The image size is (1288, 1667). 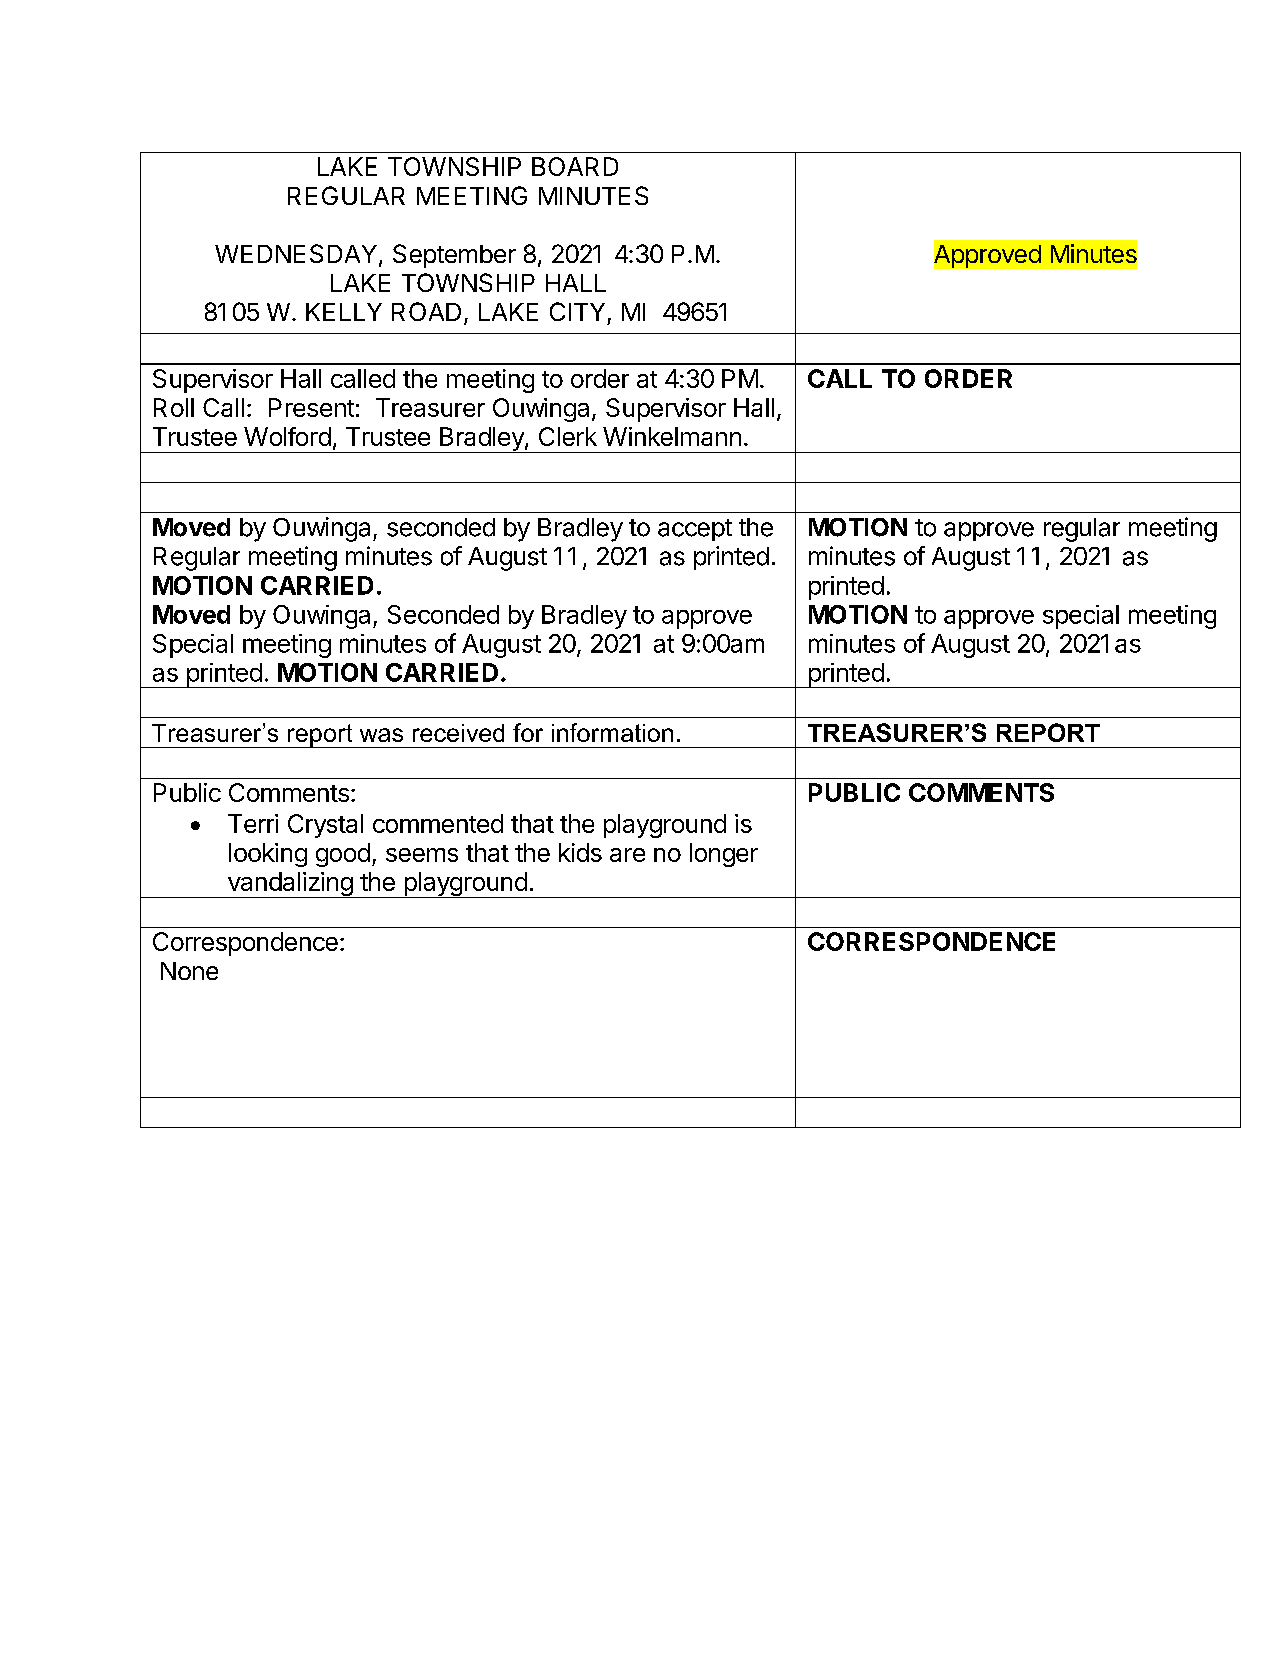 What do you see at coordinates (454, 256) in the page?
I see `September` at bounding box center [454, 256].
